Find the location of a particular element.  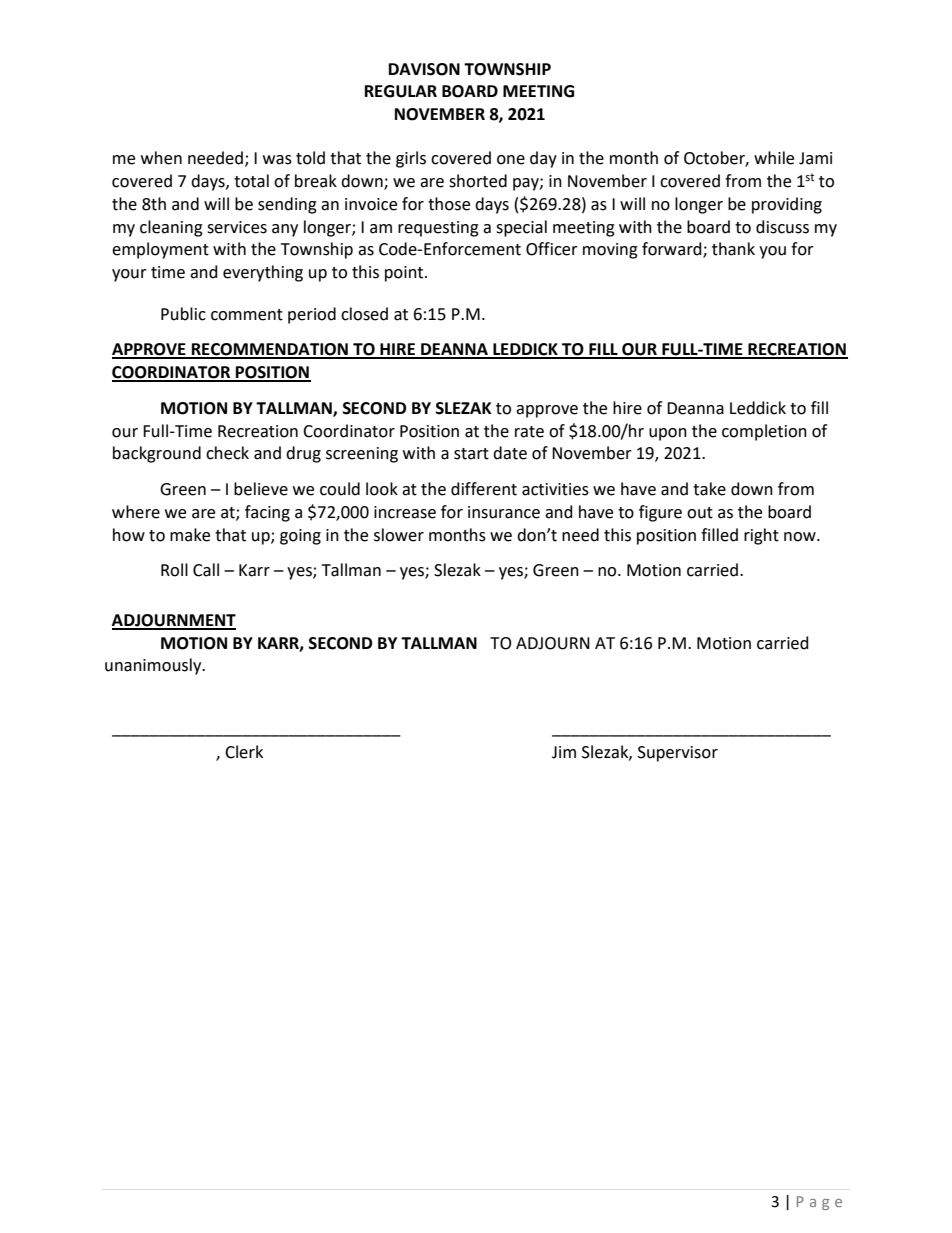

DAVISON is located at coordinates (424, 69).
